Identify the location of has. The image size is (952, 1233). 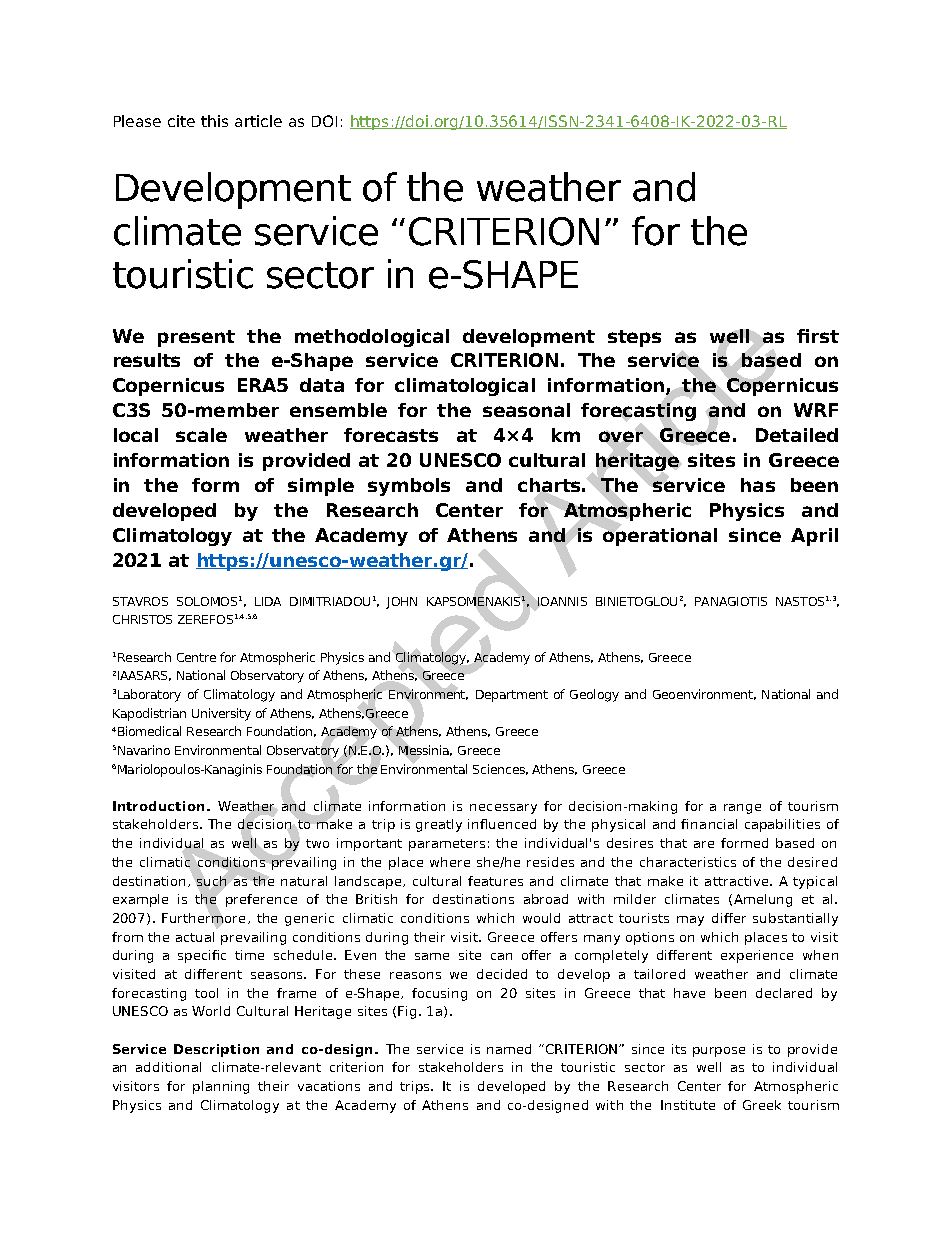
(758, 485).
